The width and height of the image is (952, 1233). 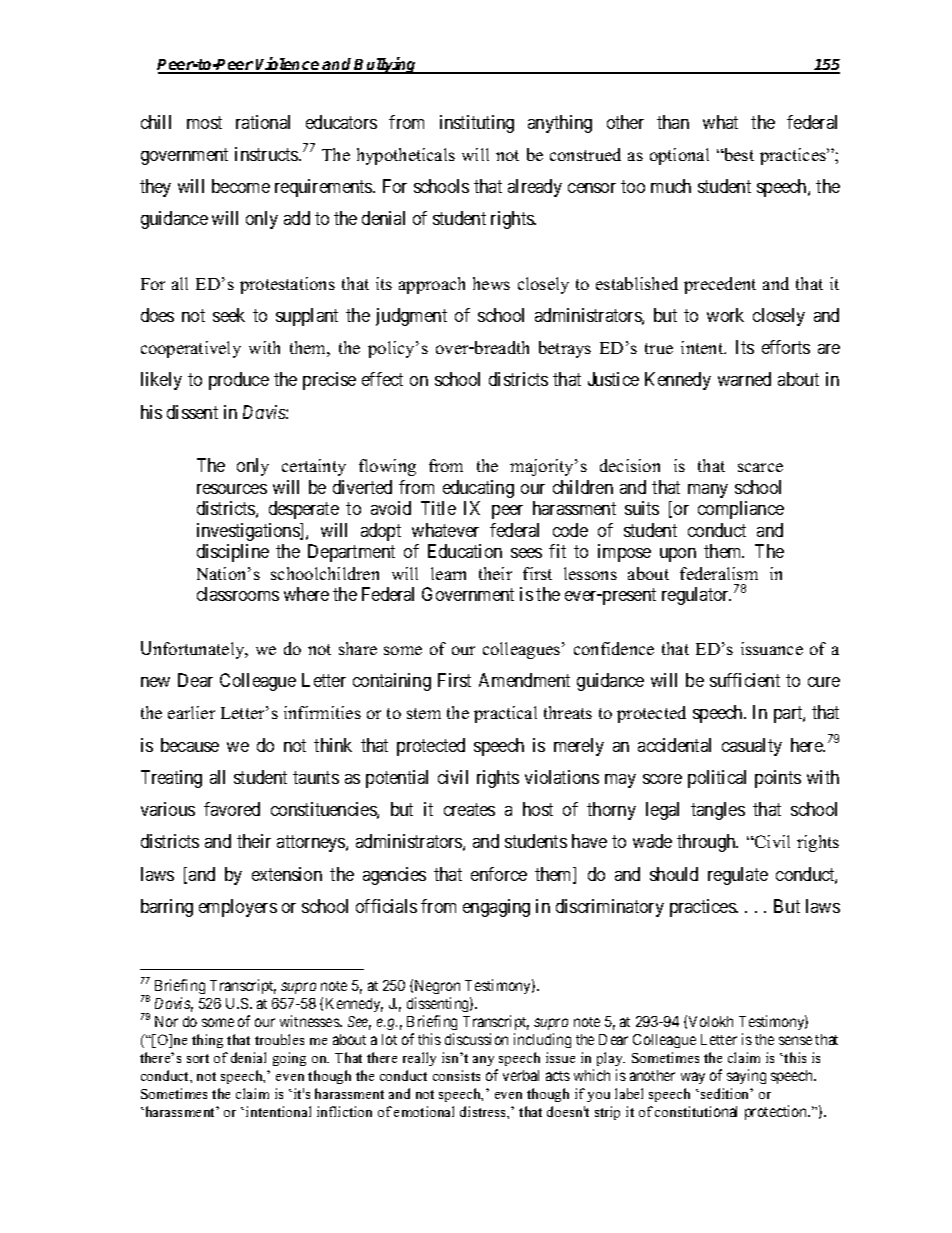 I want to click on hews, so click(x=491, y=283).
